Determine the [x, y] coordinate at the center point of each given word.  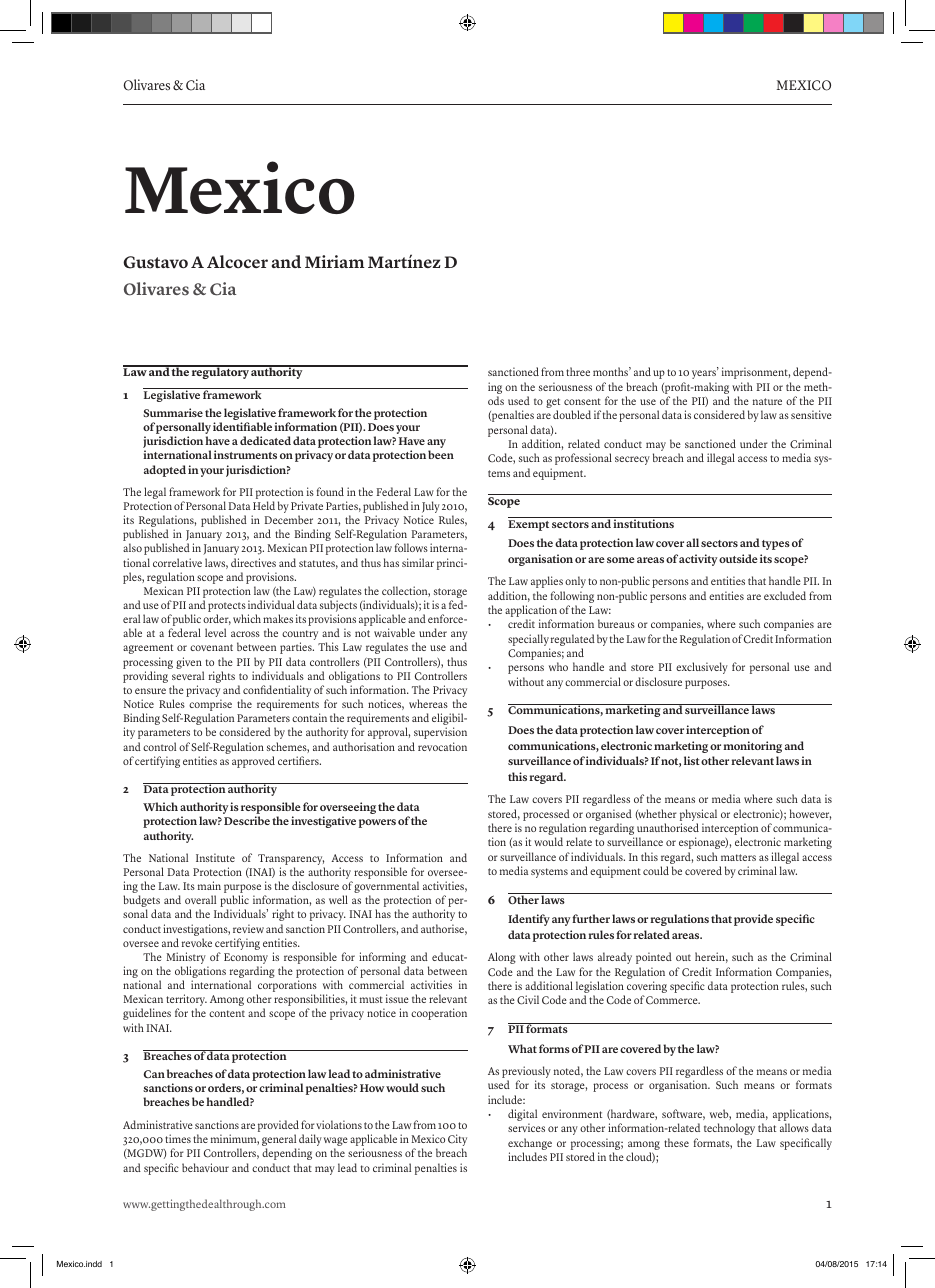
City [457, 1141]
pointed [654, 958]
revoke [197, 942]
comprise [210, 706]
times [178, 1138]
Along [502, 958]
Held [264, 505]
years [705, 374]
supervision [440, 733]
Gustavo [155, 262]
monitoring [752, 747]
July [431, 508]
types [776, 545]
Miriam [335, 261]
